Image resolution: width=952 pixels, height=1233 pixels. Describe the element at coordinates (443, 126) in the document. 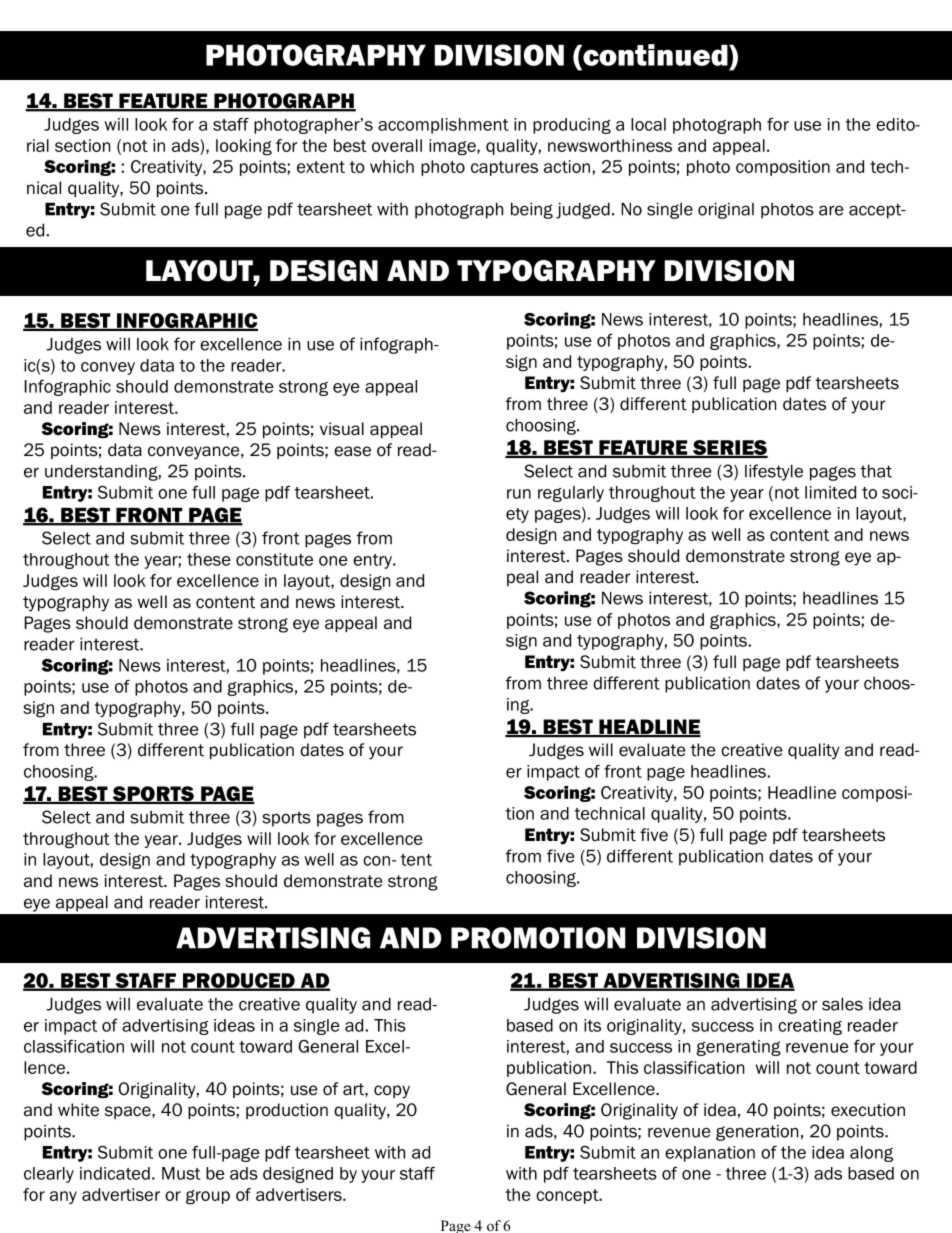

I see `accomplishment` at that location.
